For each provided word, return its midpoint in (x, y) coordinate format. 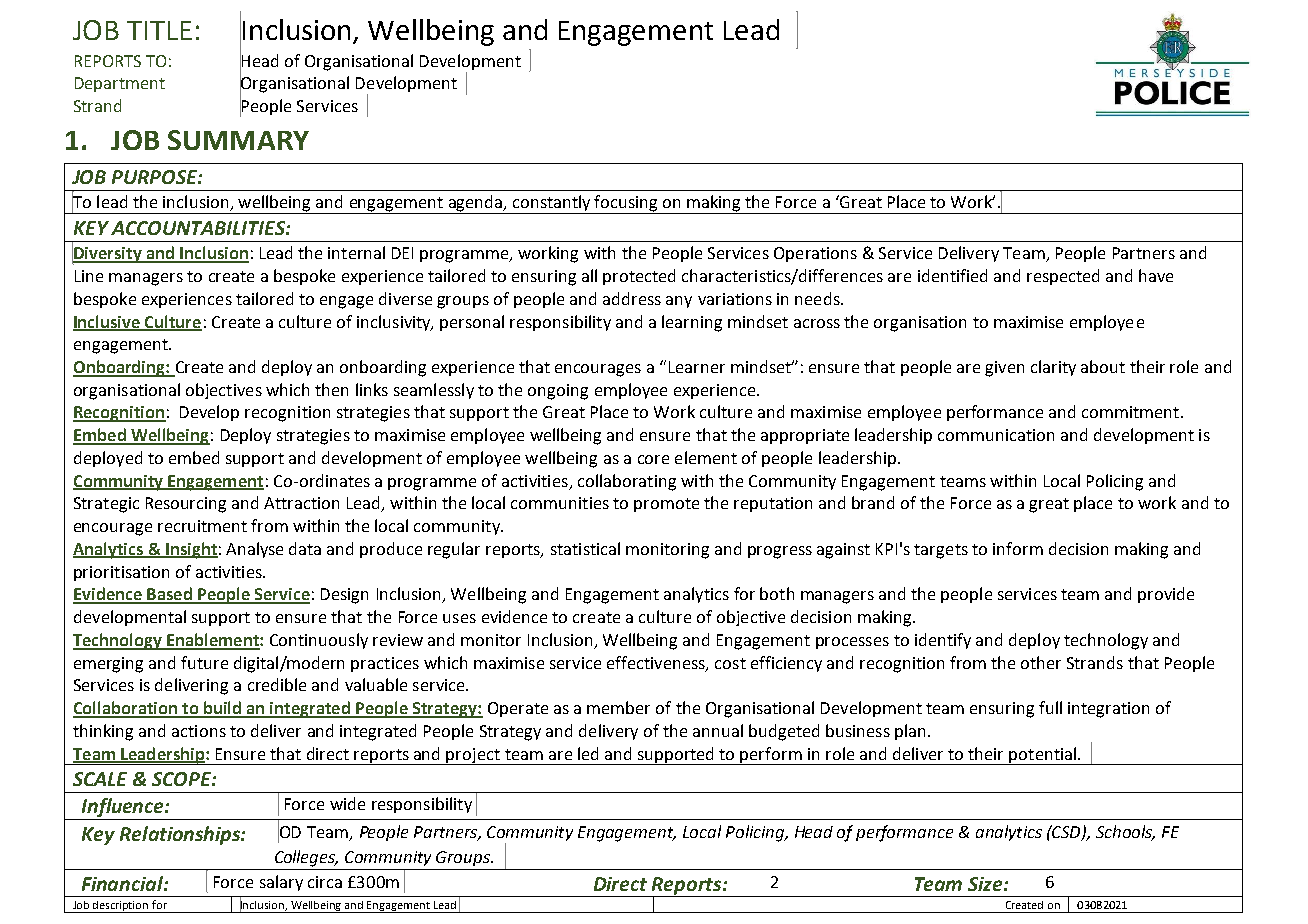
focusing (626, 204)
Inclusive (108, 322)
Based (169, 595)
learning (692, 323)
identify (943, 641)
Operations (815, 254)
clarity (1053, 368)
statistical (585, 548)
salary (281, 883)
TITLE (159, 30)
